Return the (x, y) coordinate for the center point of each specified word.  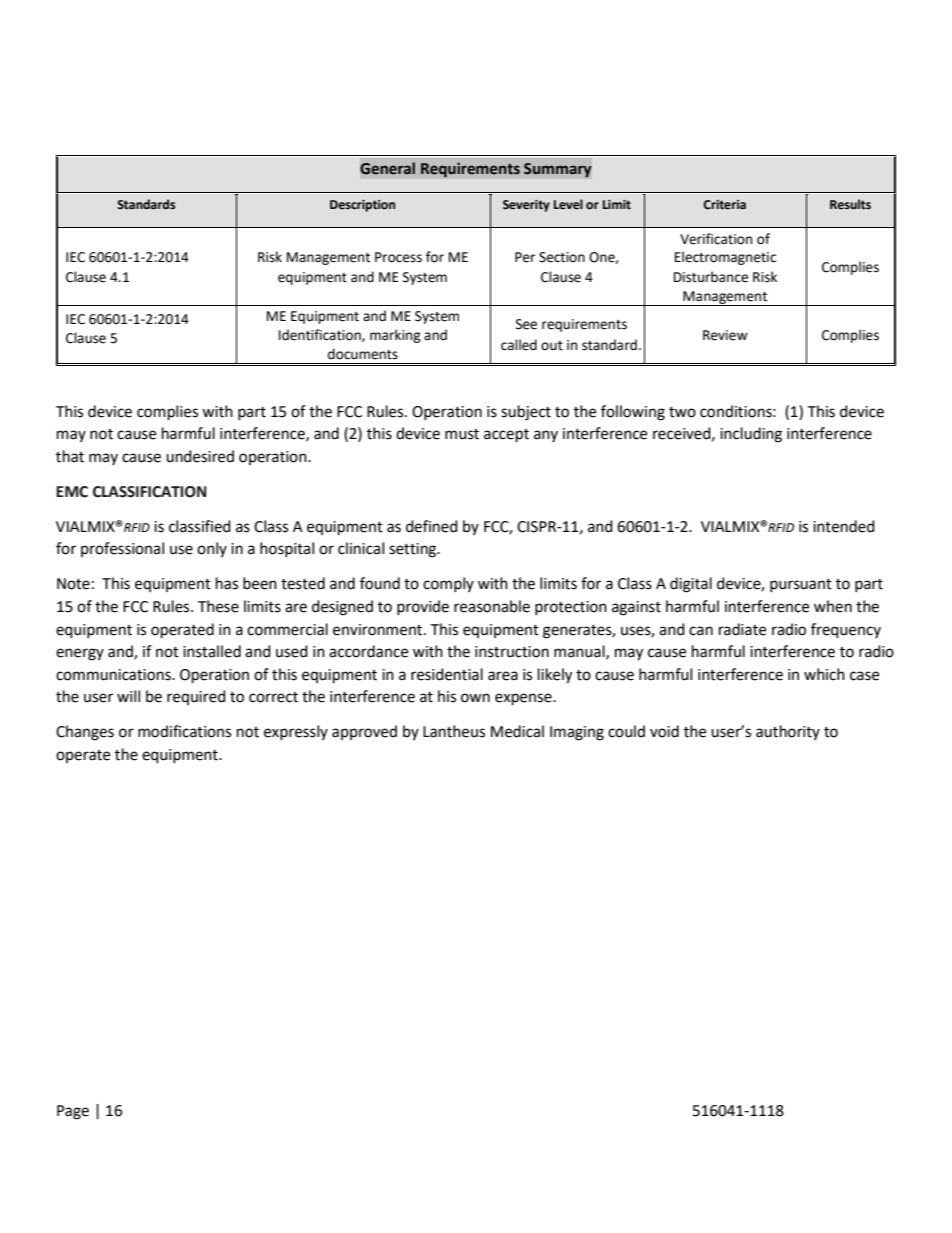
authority (788, 732)
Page (73, 1112)
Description (362, 206)
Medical (517, 731)
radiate (742, 629)
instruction (512, 652)
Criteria (724, 205)
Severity (526, 206)
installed (212, 651)
